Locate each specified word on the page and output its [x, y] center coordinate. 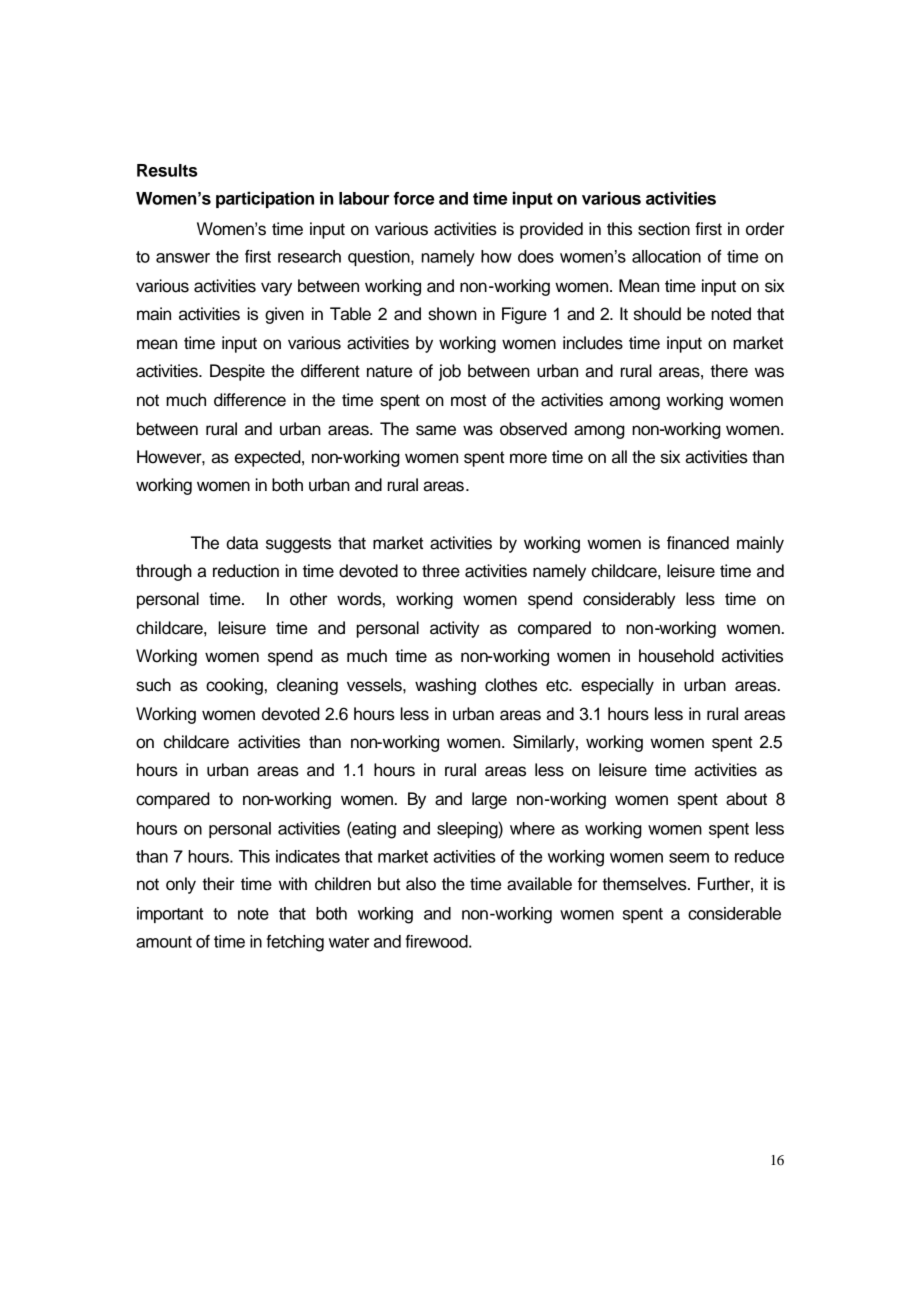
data [242, 543]
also [421, 884]
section [664, 229]
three [441, 571]
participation [265, 200]
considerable [734, 913]
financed [698, 543]
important [170, 915]
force [414, 198]
